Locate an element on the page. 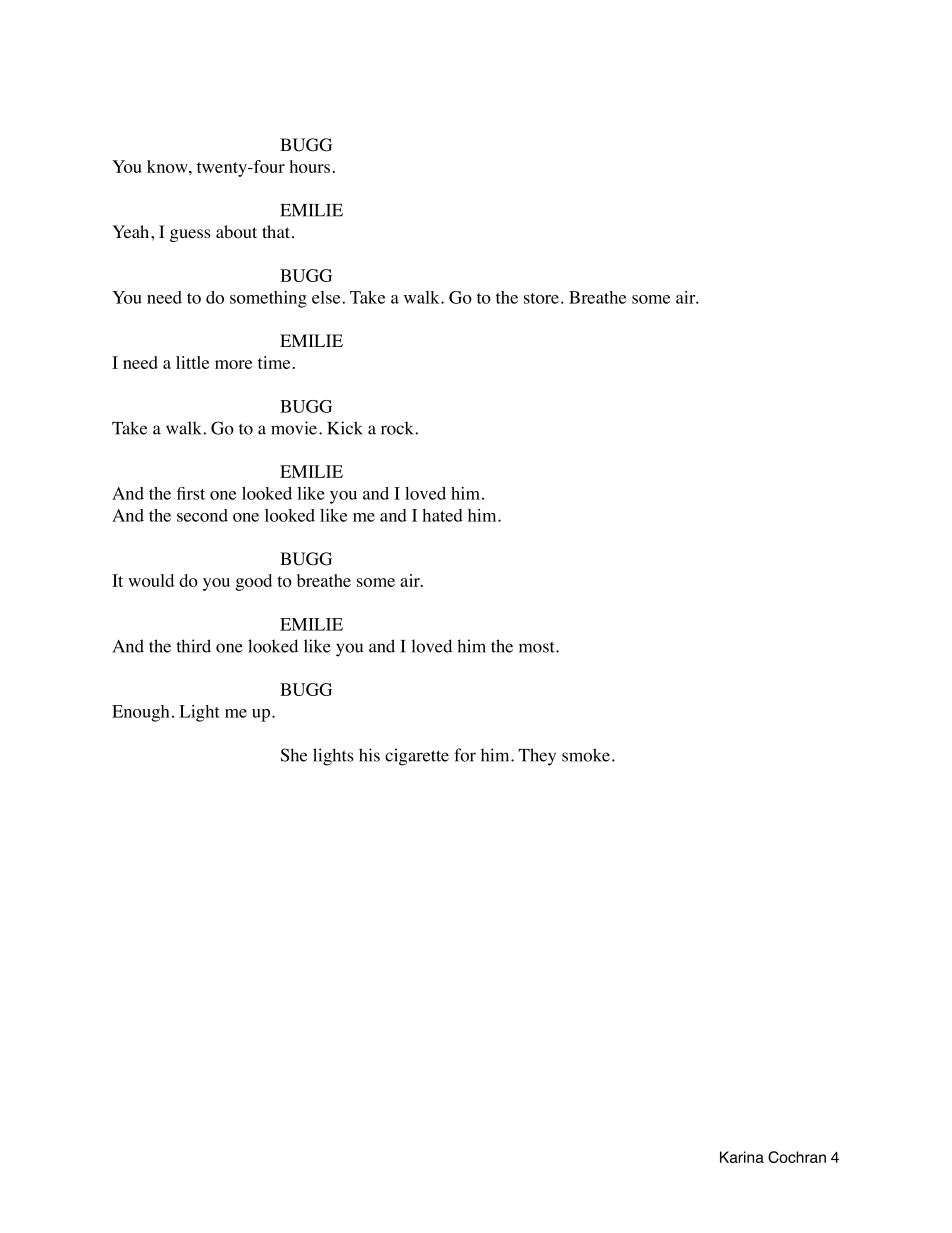 The width and height of the image is (952, 1233). hated is located at coordinates (442, 515).
